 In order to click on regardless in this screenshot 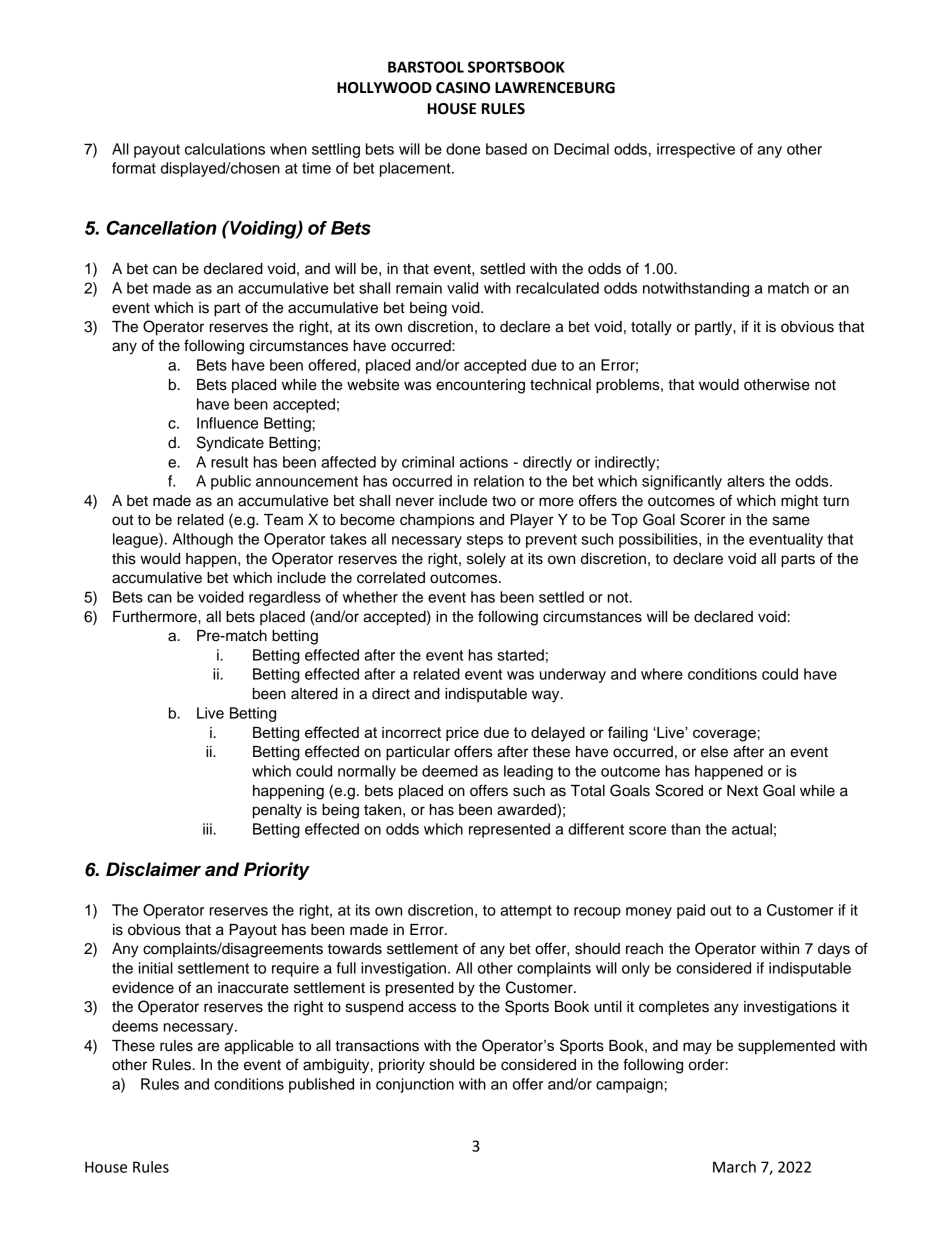, I will do `click(285, 598)`.
